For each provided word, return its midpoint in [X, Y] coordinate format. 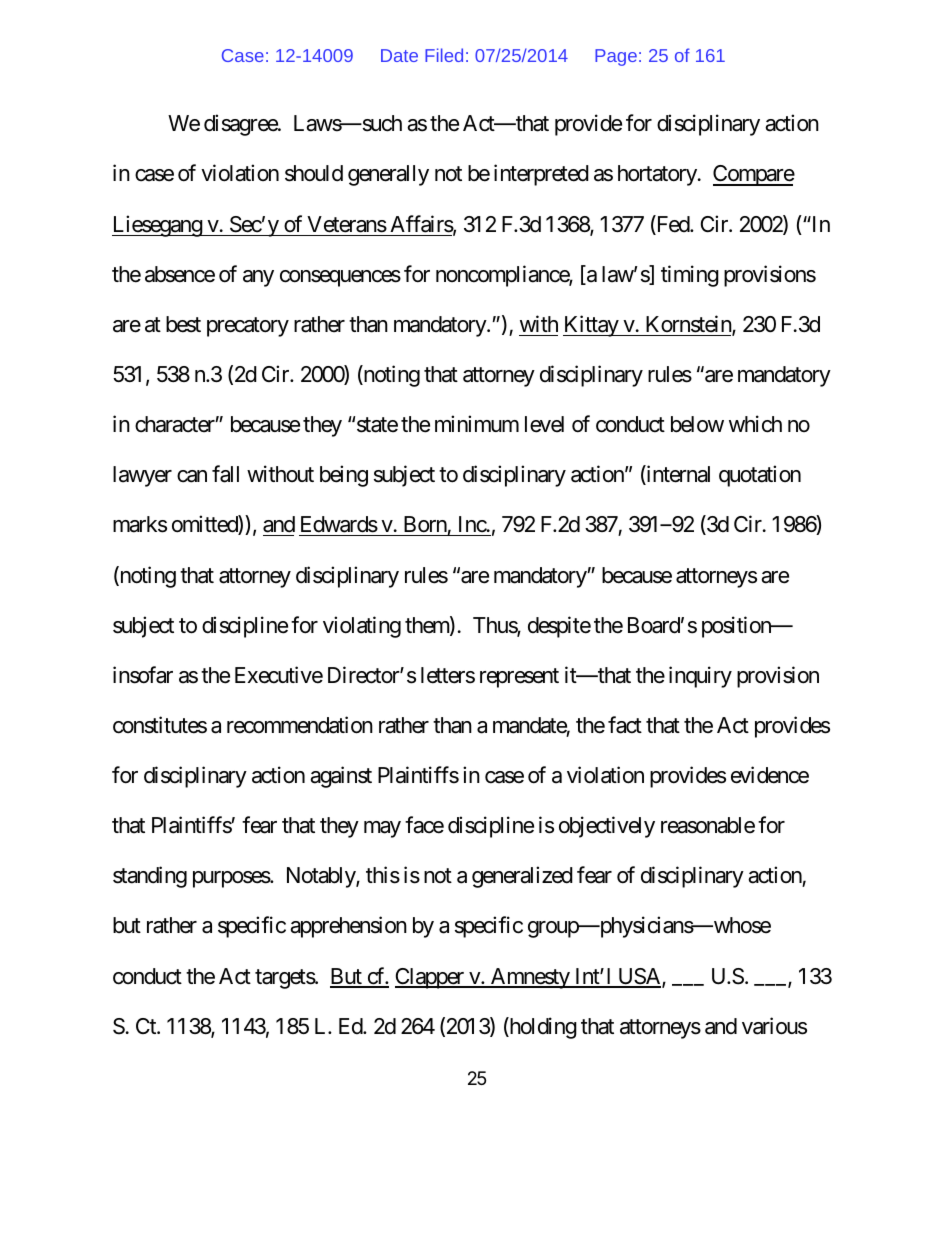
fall [225, 474]
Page [616, 57]
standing [150, 877]
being [344, 476]
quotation [760, 476]
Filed [444, 55]
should [314, 173]
